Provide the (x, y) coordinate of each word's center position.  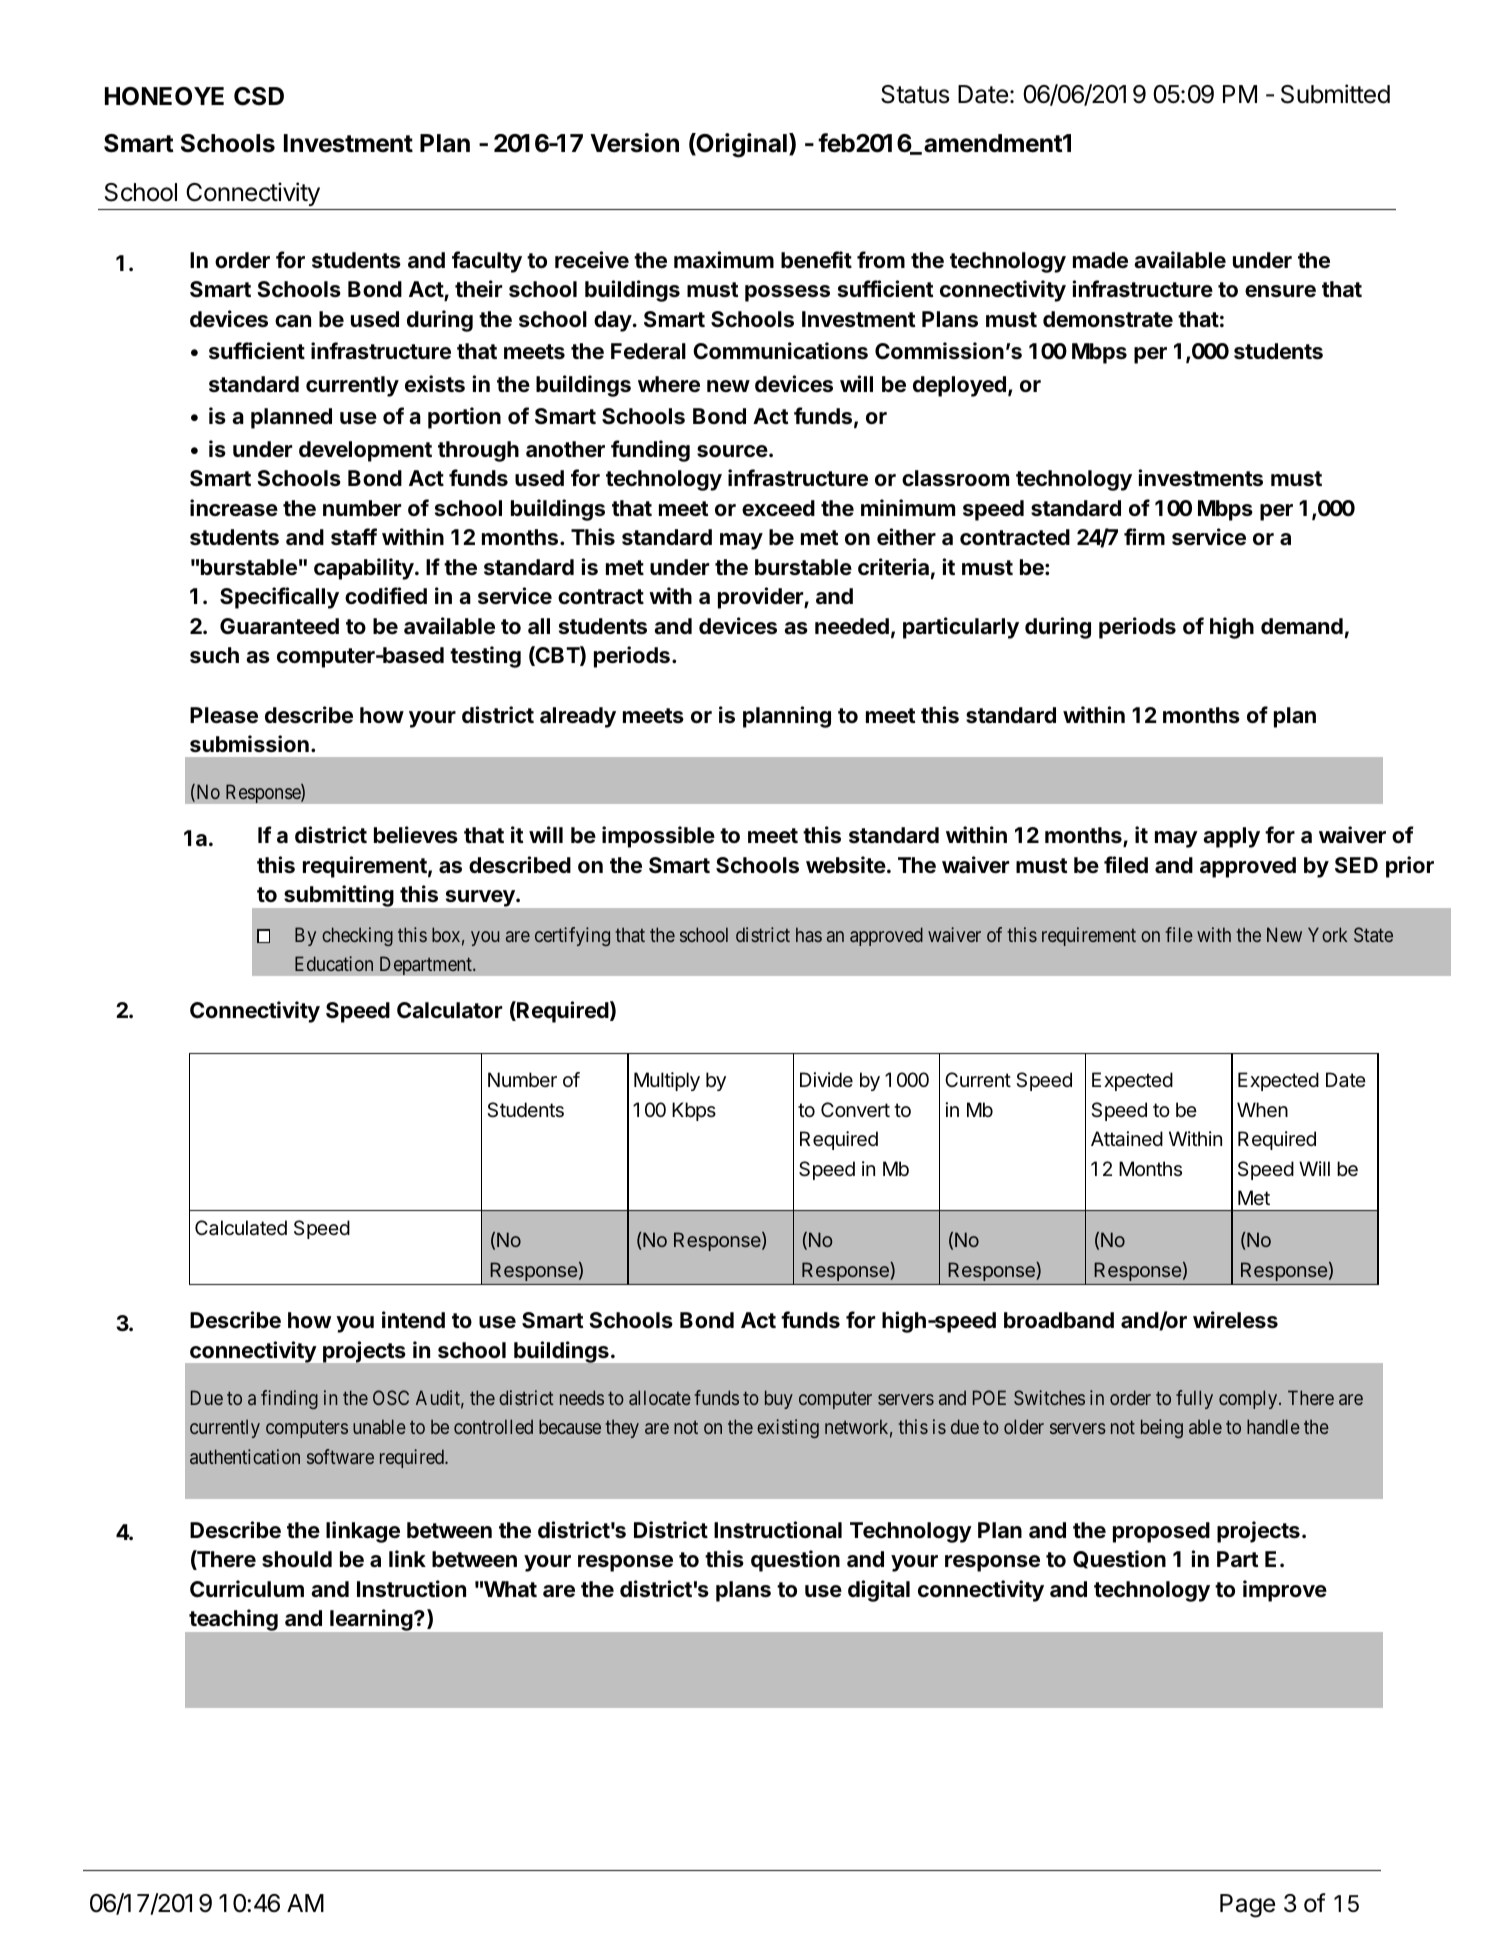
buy (779, 1399)
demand (1302, 626)
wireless (1235, 1320)
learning (372, 1620)
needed (852, 626)
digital (879, 1591)
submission (249, 744)
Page (1247, 1906)
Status (915, 94)
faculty (487, 262)
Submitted (1335, 94)
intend (413, 1319)
